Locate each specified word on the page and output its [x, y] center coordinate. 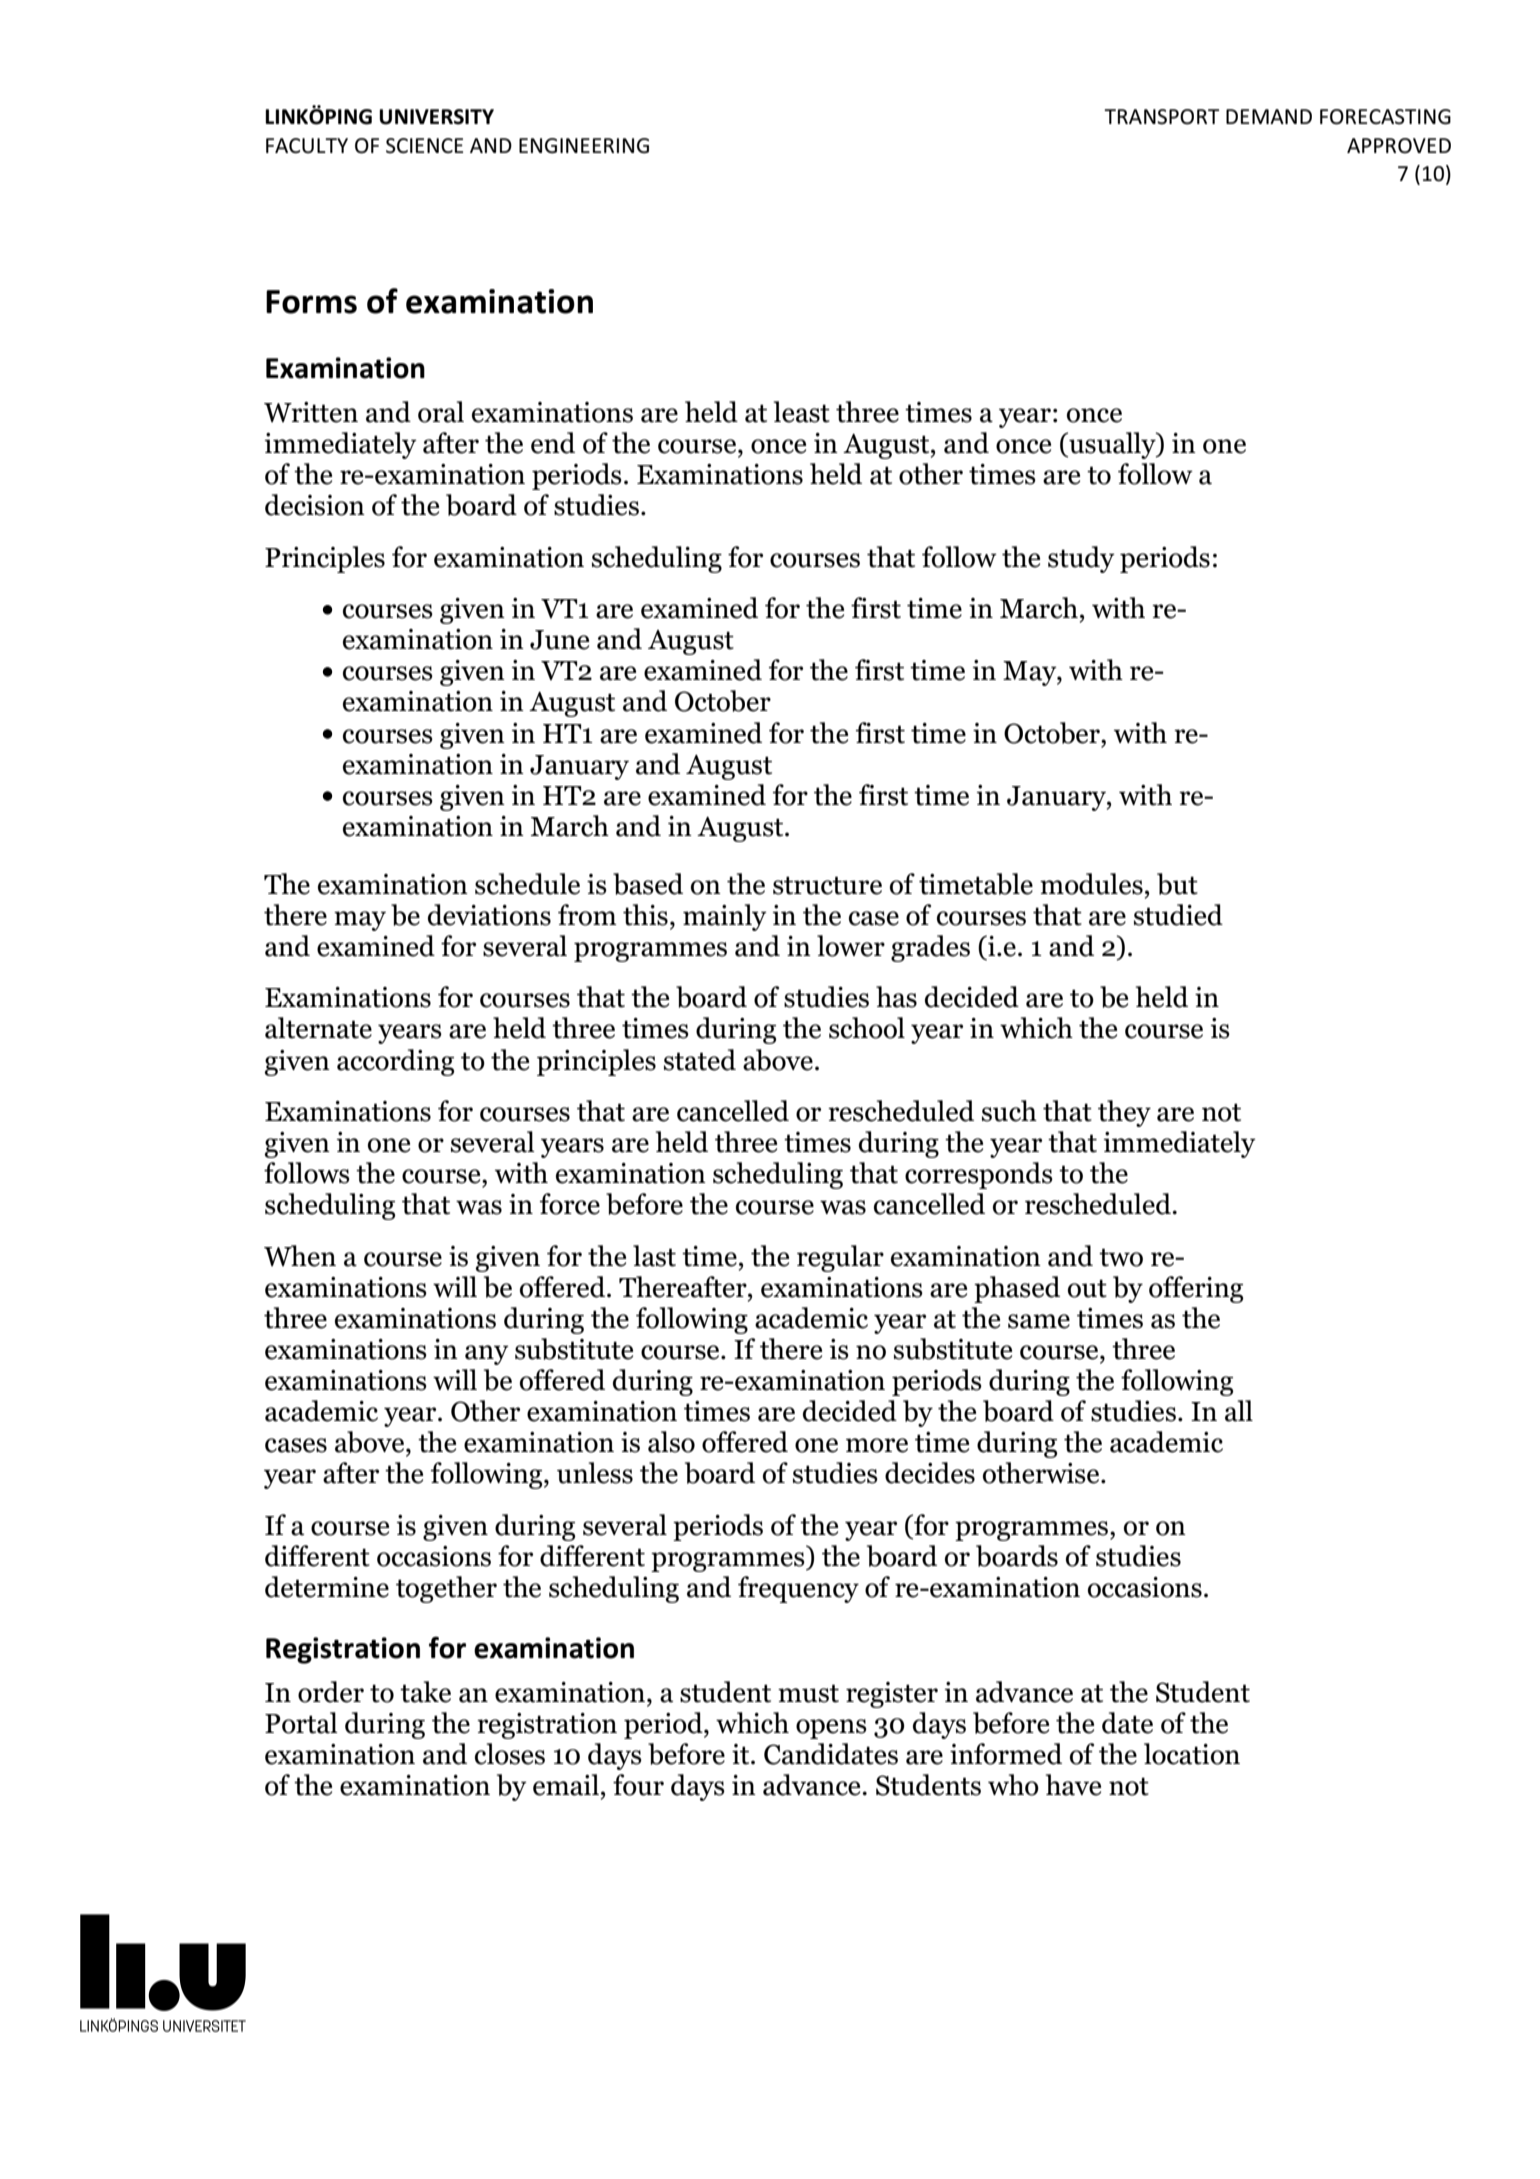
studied [1178, 915]
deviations [489, 915]
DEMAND [1269, 116]
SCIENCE [424, 146]
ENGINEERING [584, 146]
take [425, 1692]
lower [851, 946]
